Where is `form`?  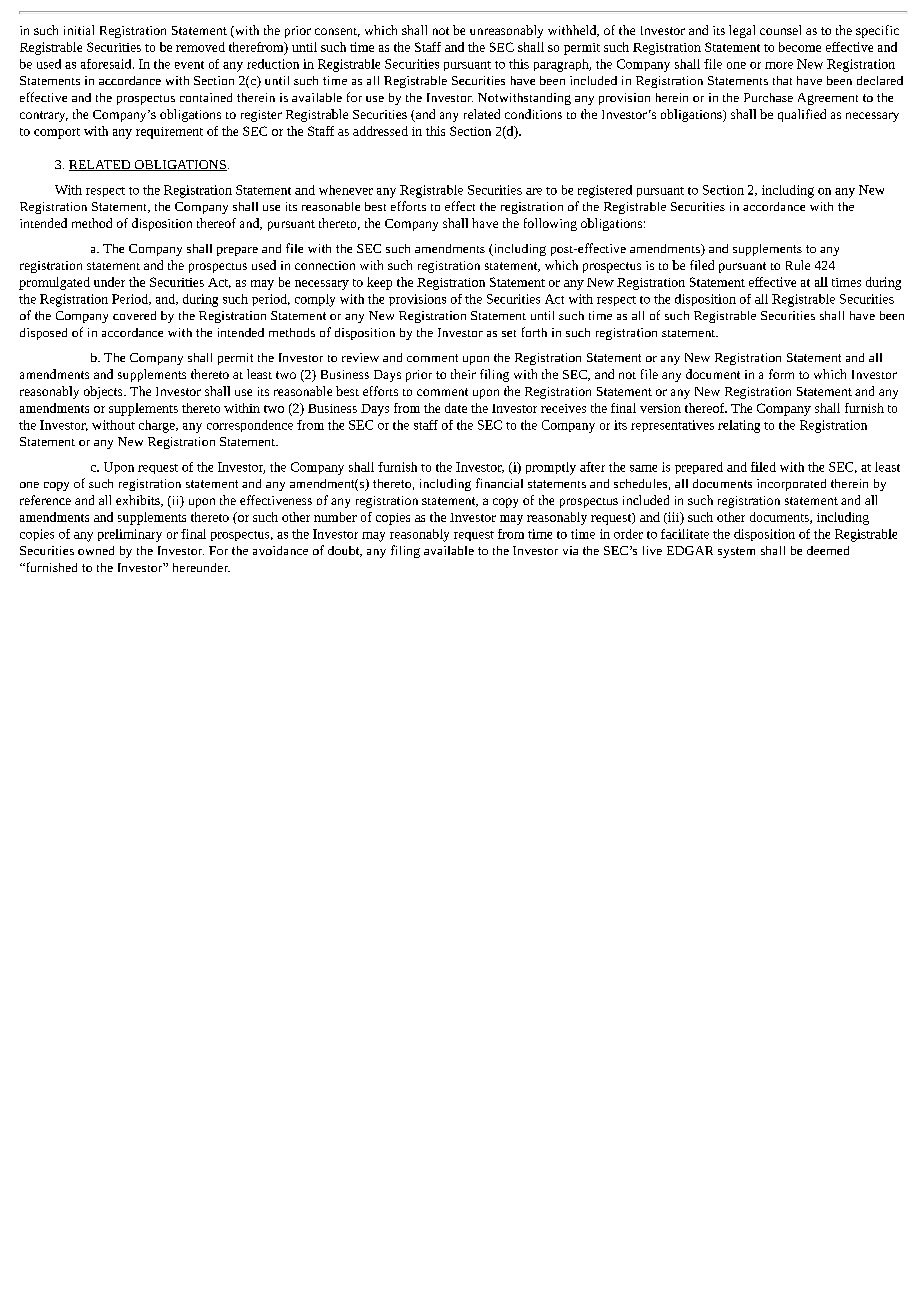
form is located at coordinates (781, 374).
